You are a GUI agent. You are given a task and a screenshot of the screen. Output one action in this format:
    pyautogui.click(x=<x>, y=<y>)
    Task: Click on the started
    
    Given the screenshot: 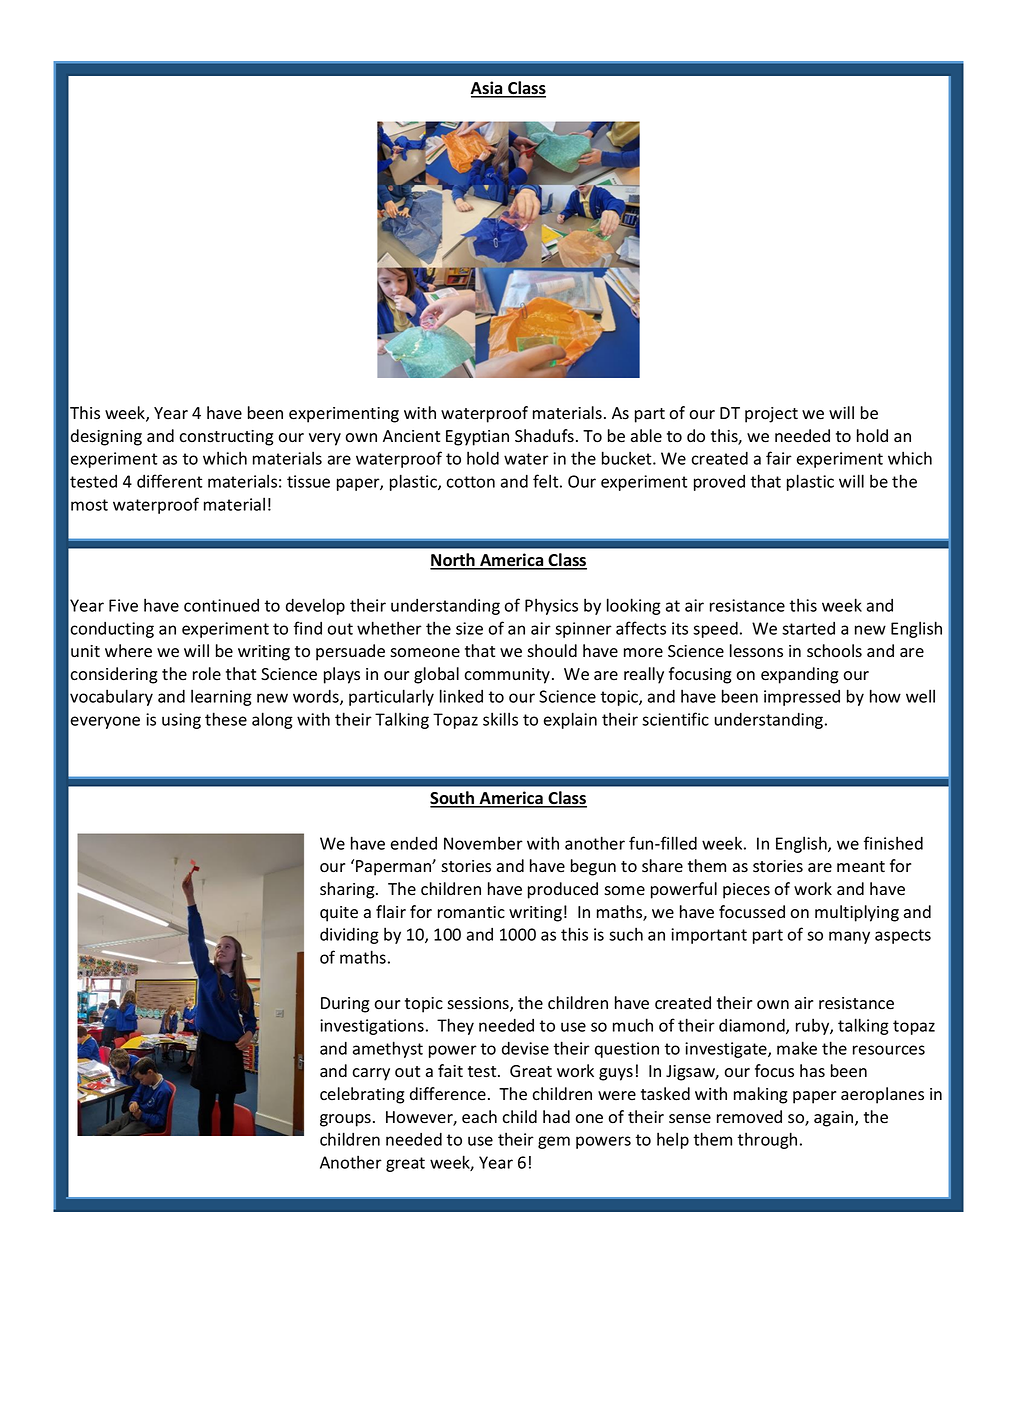 What is the action you would take?
    pyautogui.click(x=808, y=628)
